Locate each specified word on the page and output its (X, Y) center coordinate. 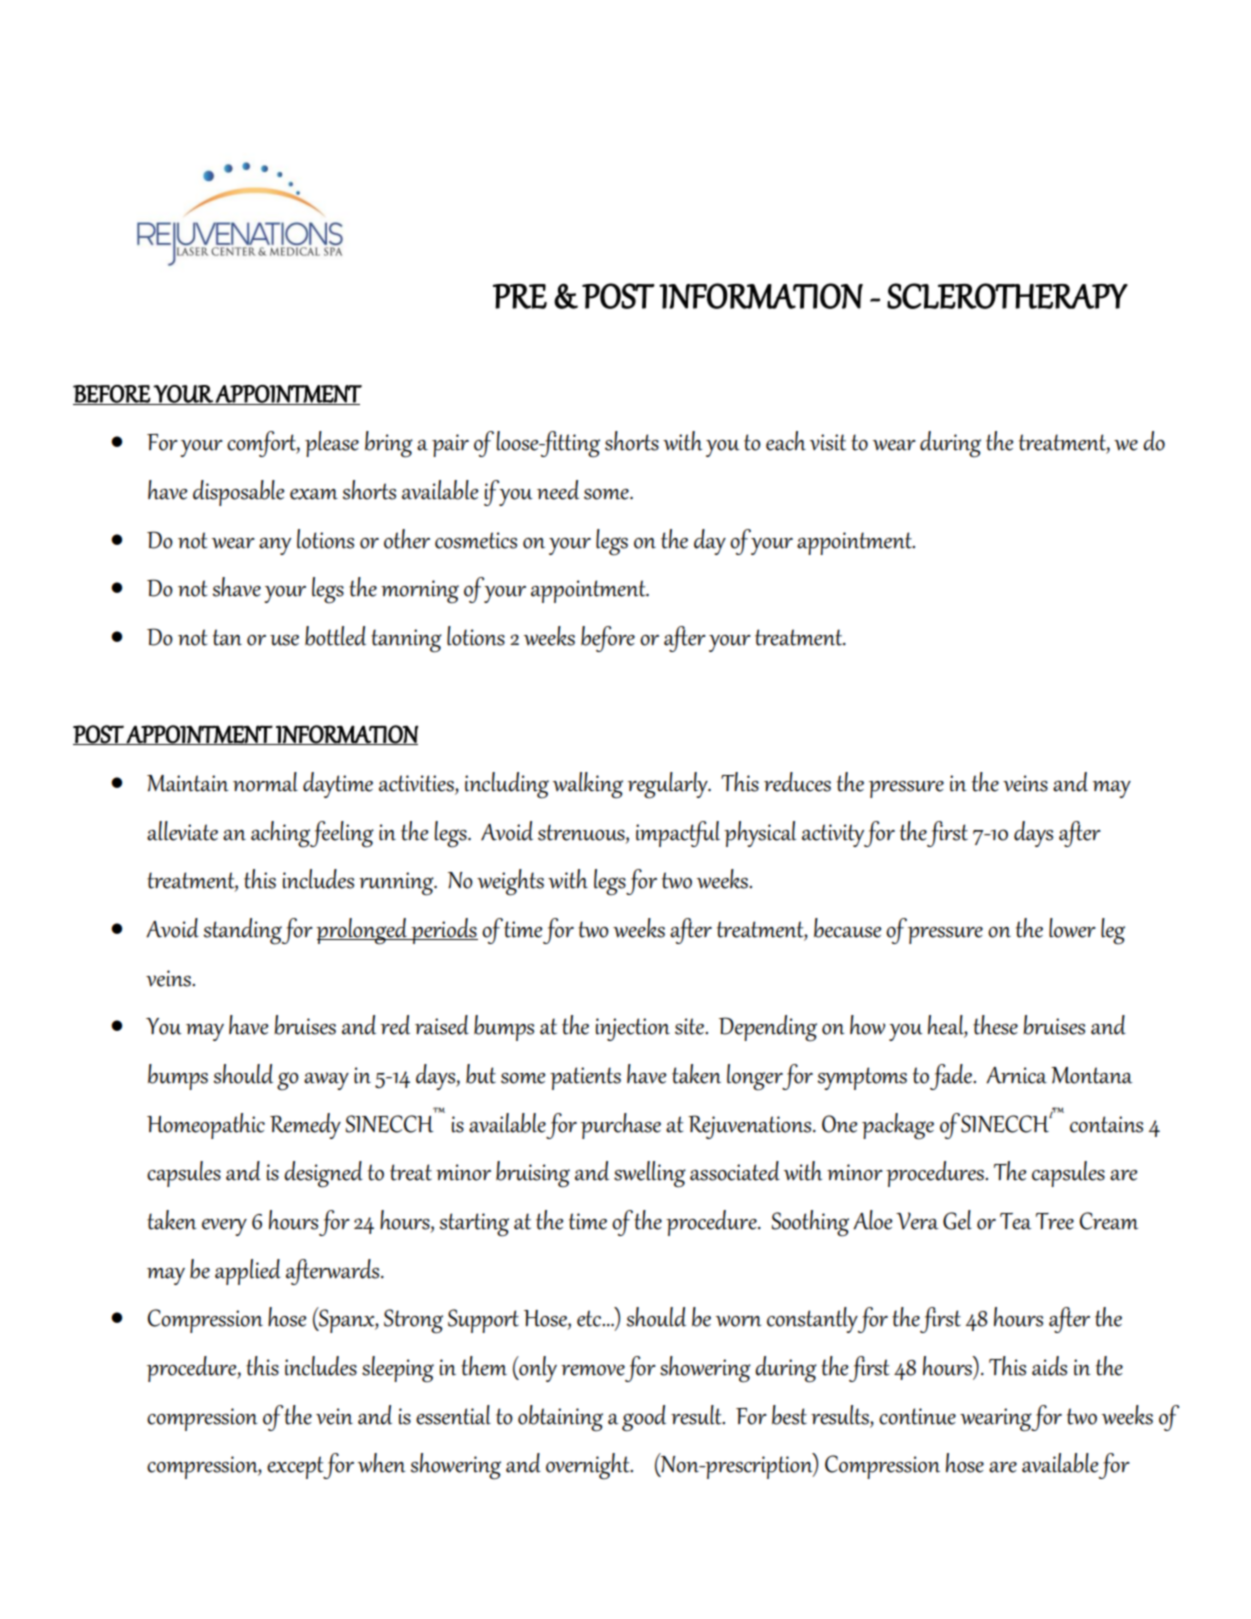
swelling (650, 1174)
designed (323, 1174)
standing (242, 931)
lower (1072, 928)
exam (314, 494)
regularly (669, 785)
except (295, 1467)
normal (265, 782)
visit (827, 442)
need (558, 490)
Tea (1016, 1221)
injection (633, 1029)
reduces (797, 782)
